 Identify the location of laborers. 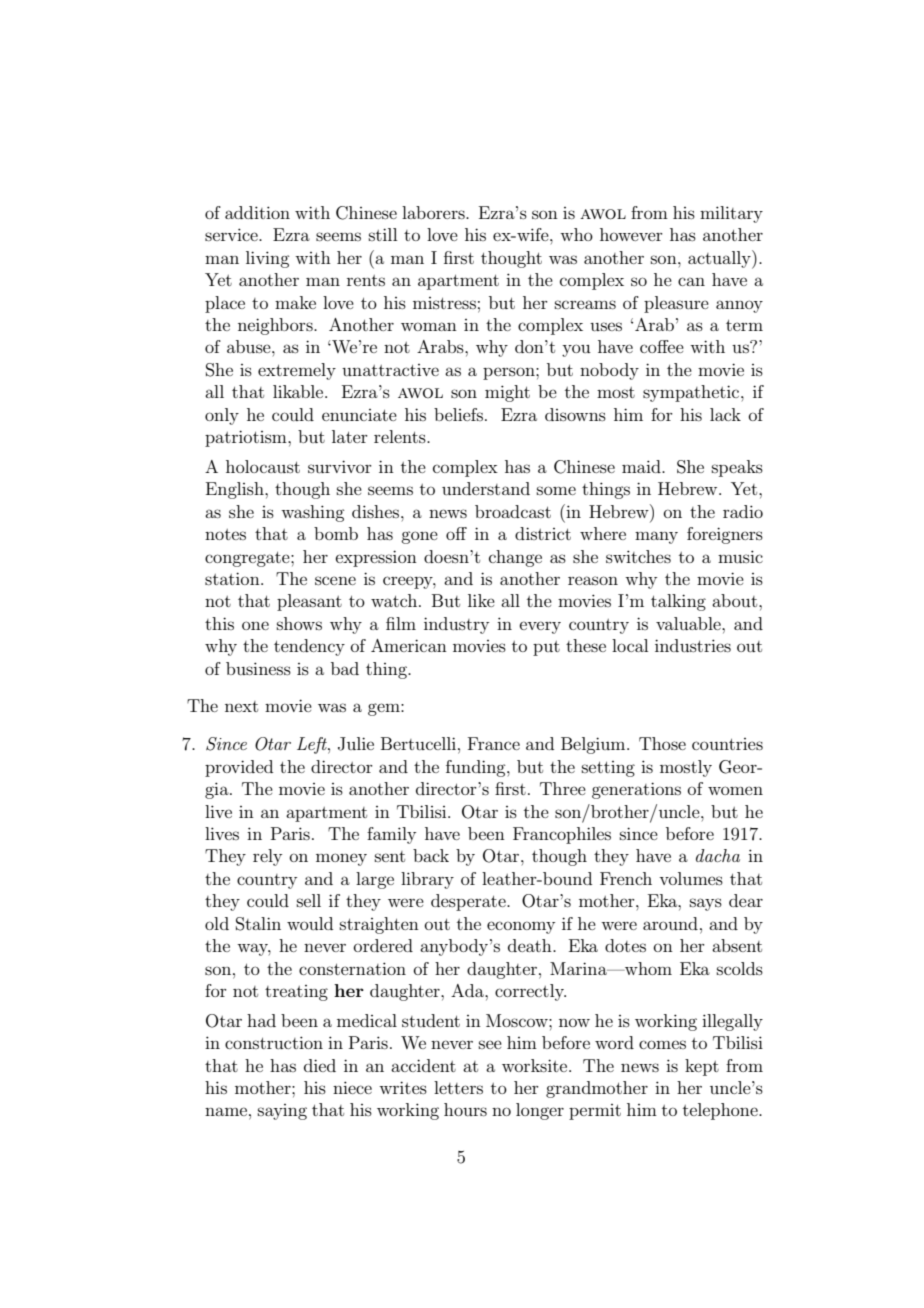
(434, 212).
